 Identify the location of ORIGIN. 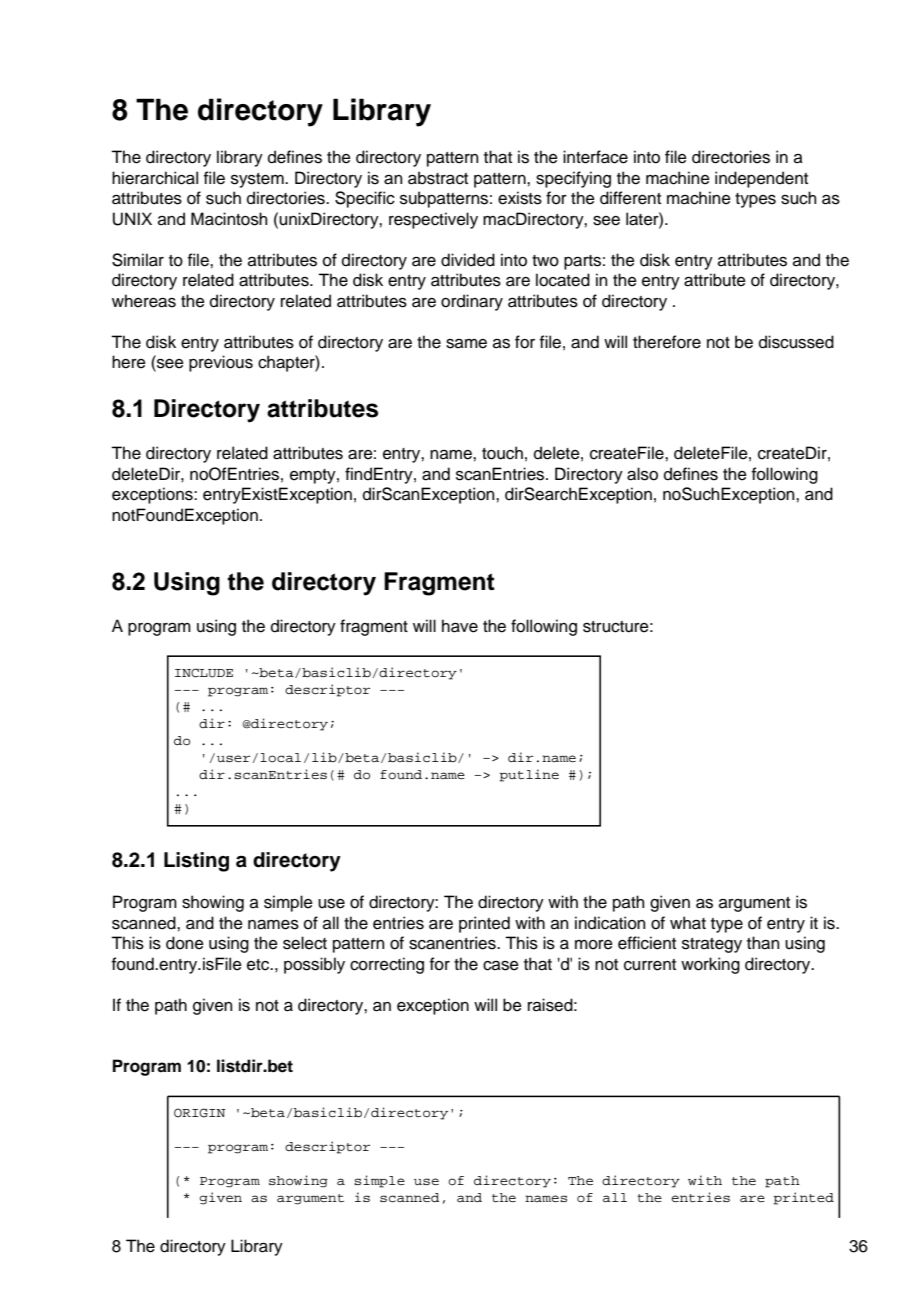
(199, 1113).
